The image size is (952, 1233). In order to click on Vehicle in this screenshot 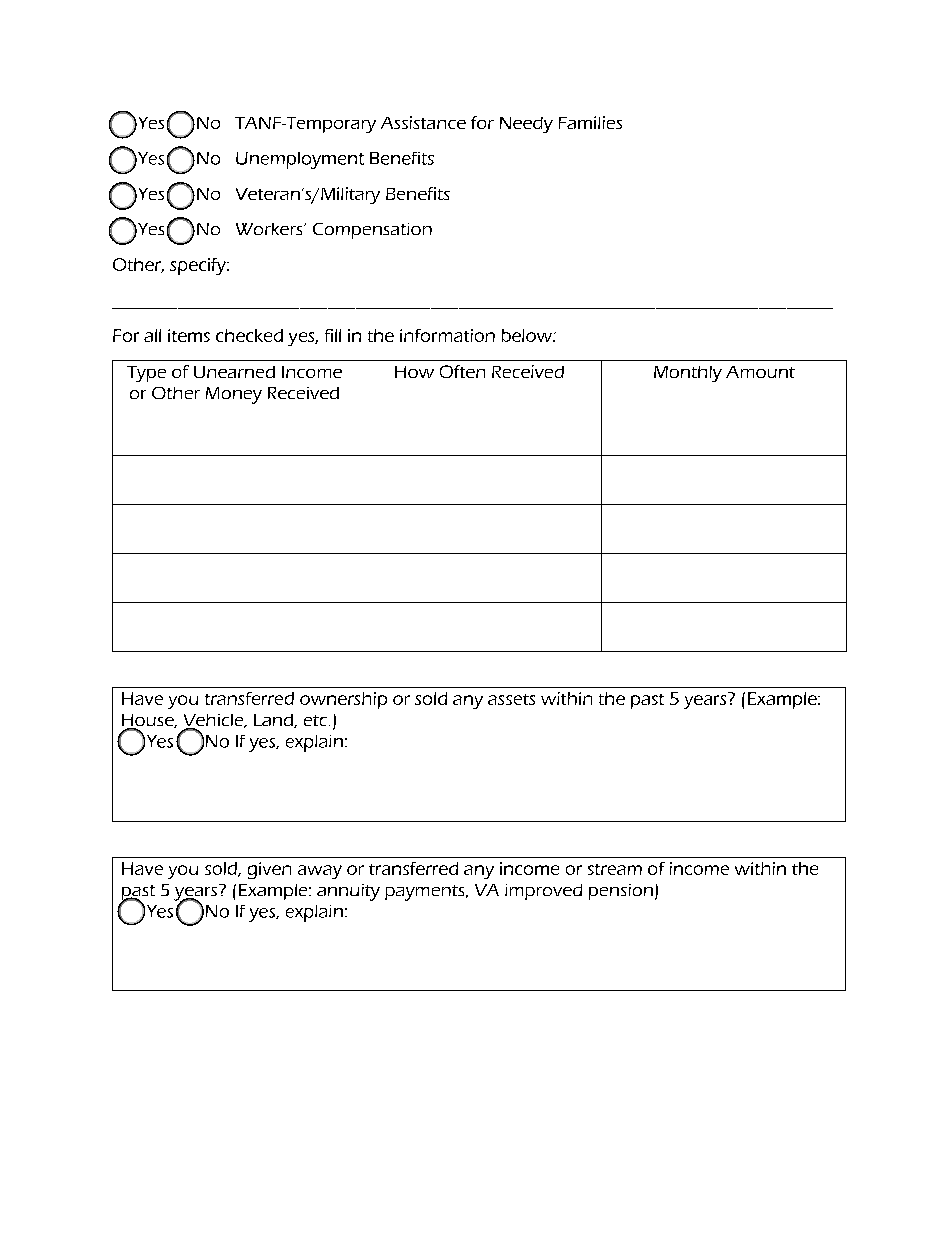, I will do `click(215, 721)`.
